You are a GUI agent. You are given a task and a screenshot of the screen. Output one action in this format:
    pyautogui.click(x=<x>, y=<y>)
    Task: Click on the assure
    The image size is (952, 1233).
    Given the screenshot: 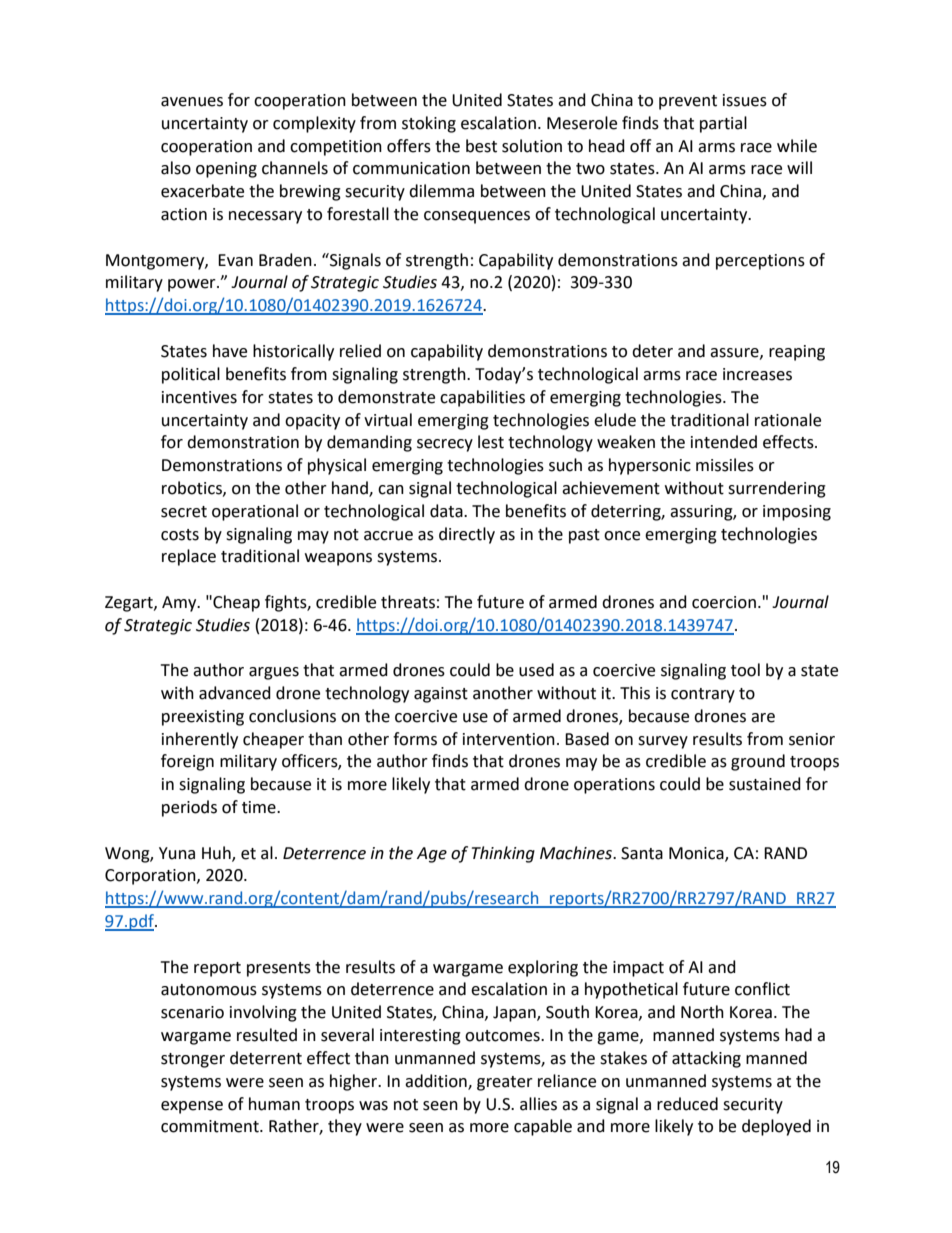 What is the action you would take?
    pyautogui.click(x=735, y=353)
